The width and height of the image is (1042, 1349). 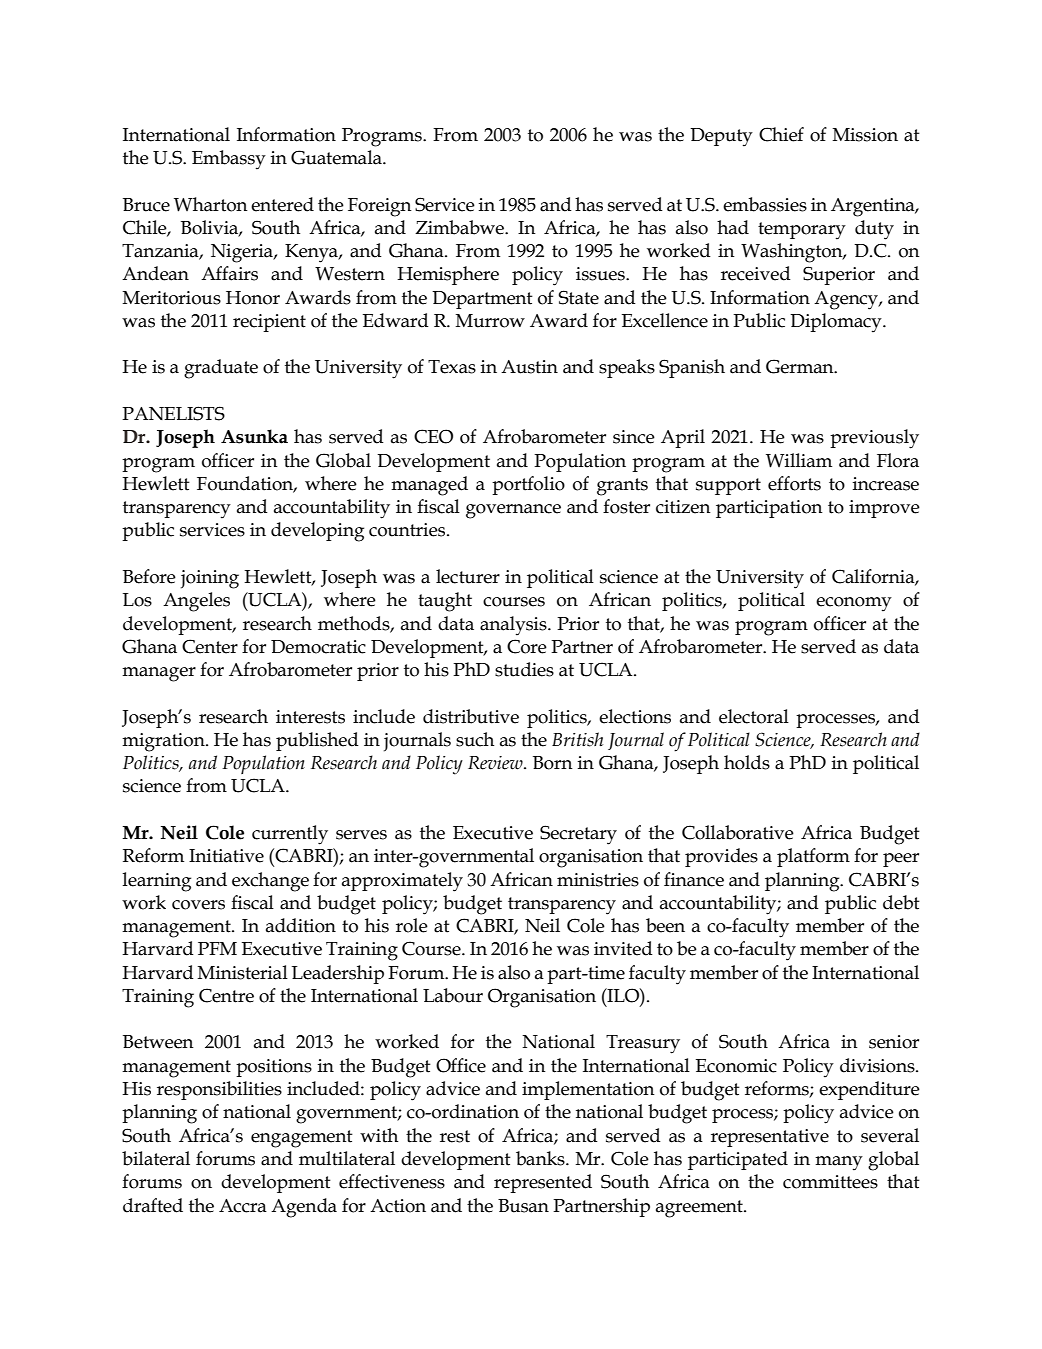 What do you see at coordinates (754, 716) in the image?
I see `electoral` at bounding box center [754, 716].
